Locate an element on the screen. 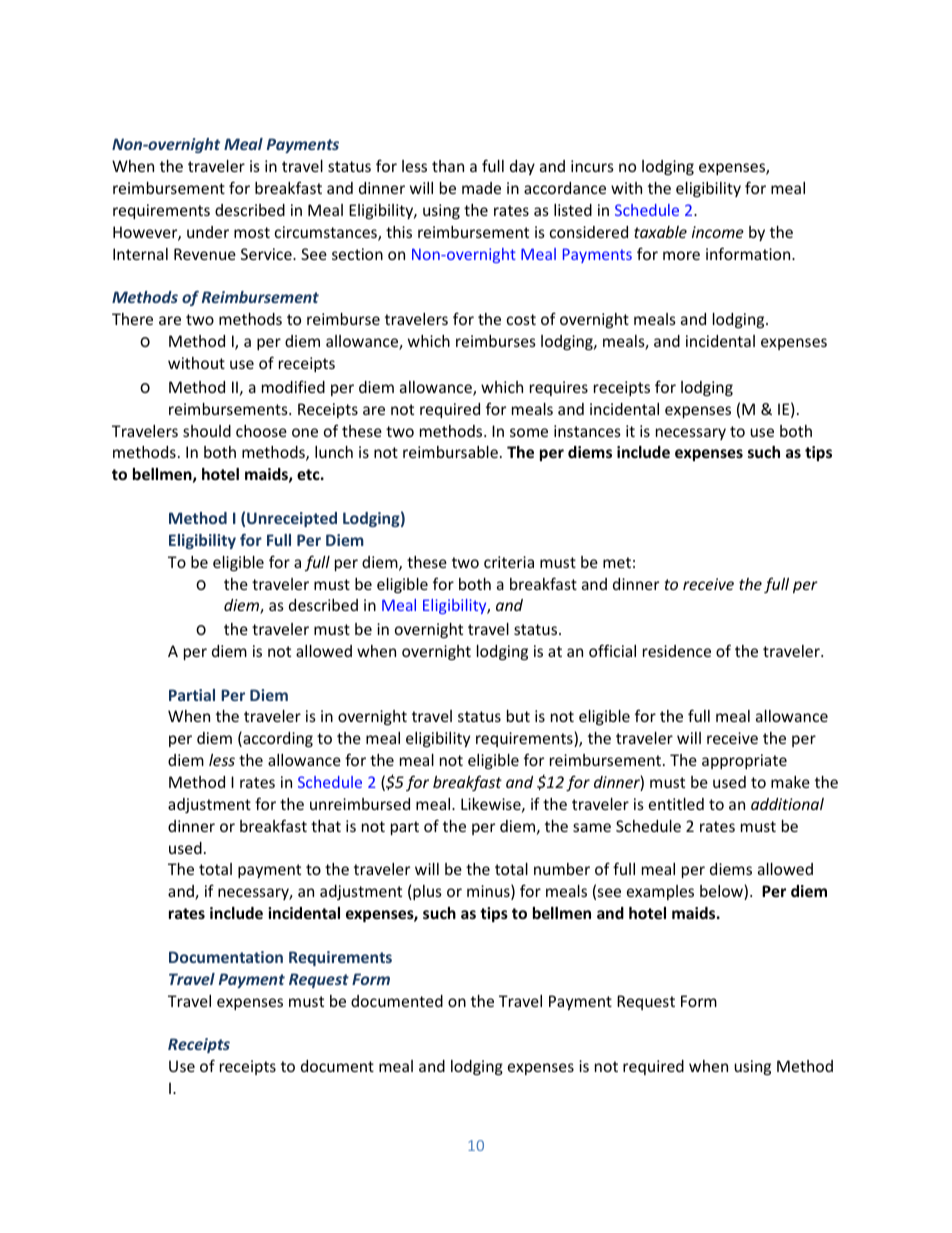 The height and width of the screenshot is (1233, 952). requires is located at coordinates (559, 388).
